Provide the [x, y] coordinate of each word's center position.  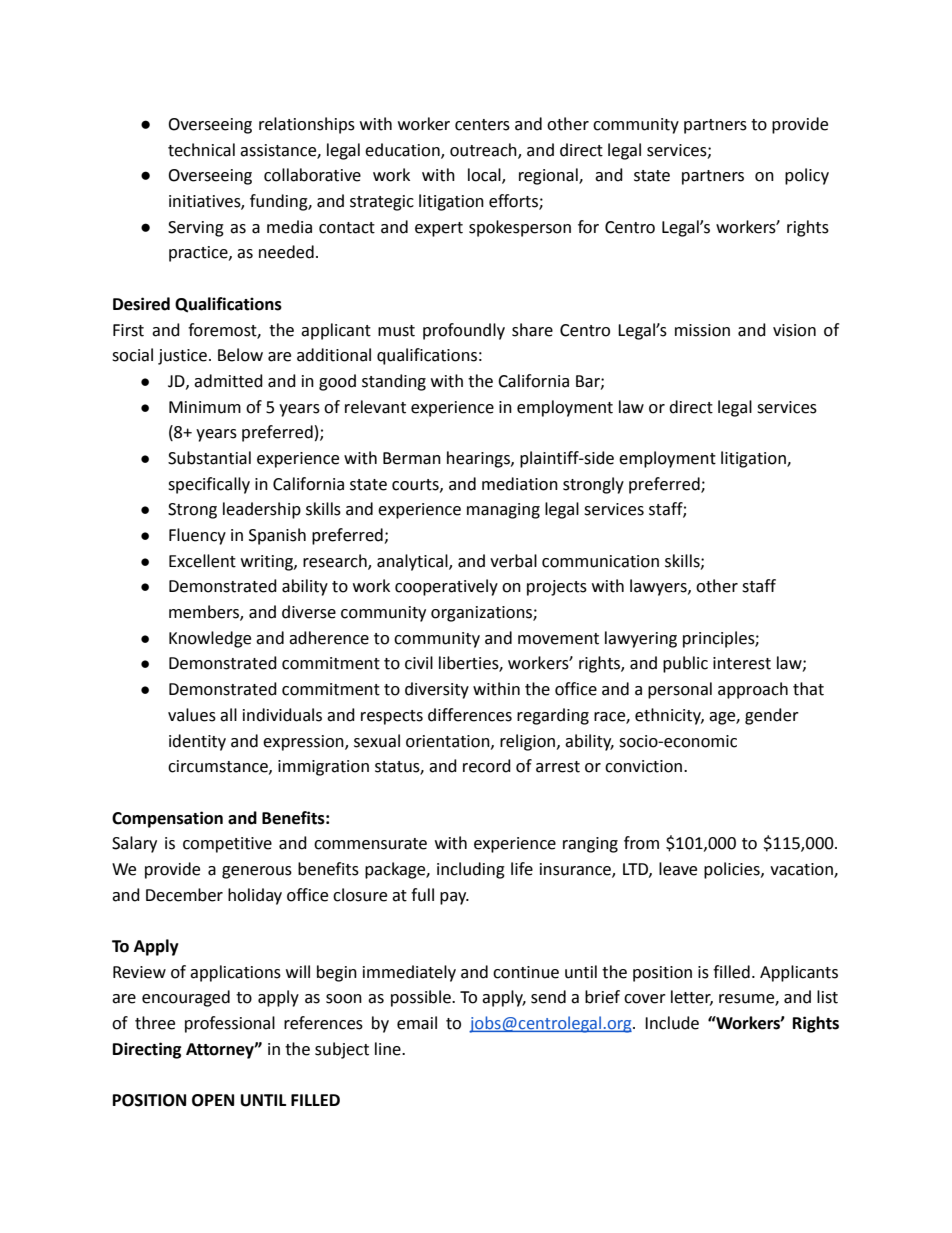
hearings [479, 459]
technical [201, 150]
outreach [484, 150]
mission [702, 330]
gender [772, 716]
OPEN [213, 1100]
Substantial [209, 458]
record [487, 766]
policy [807, 176]
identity [197, 742]
